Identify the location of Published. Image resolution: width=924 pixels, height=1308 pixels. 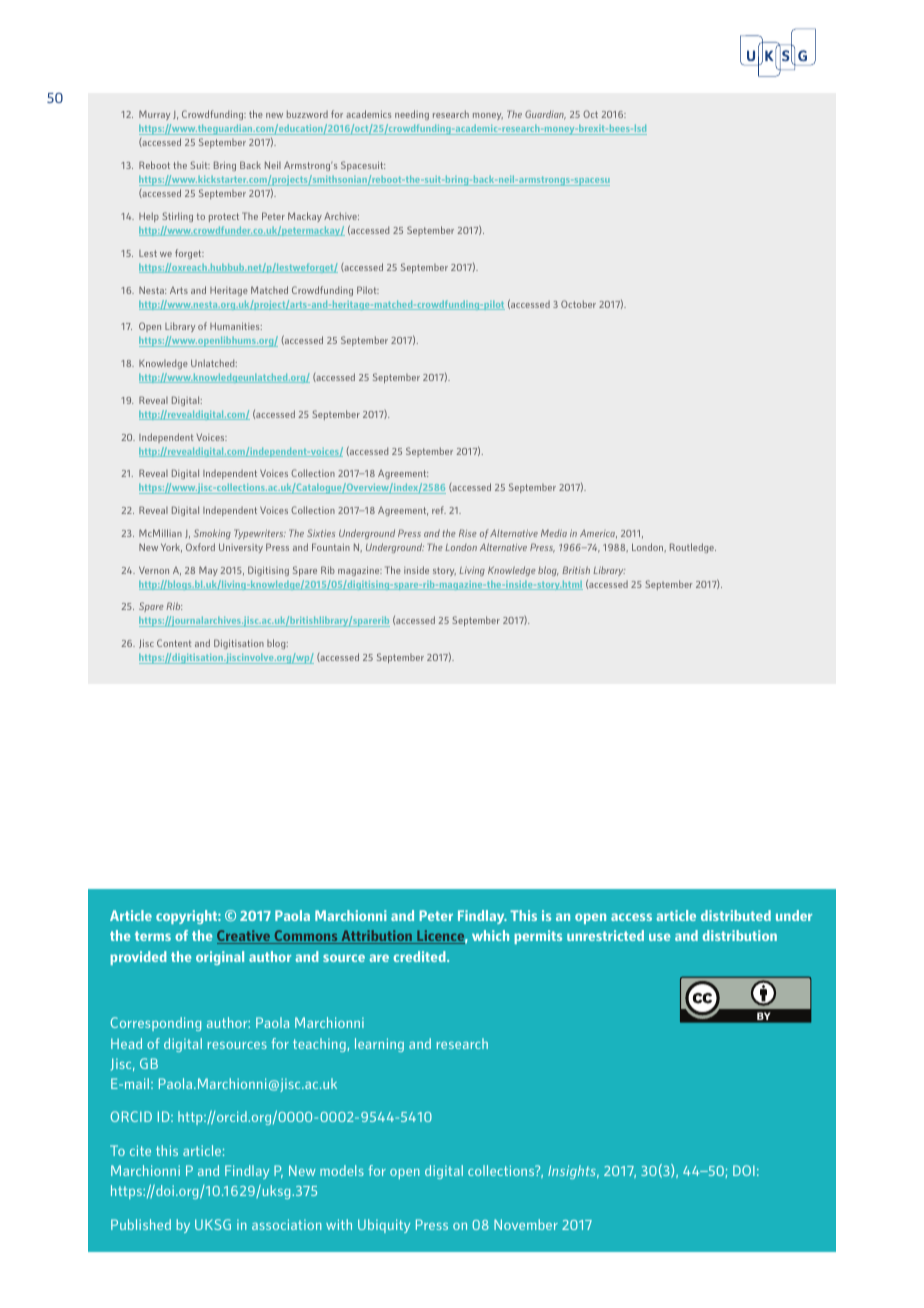
(141, 1224).
